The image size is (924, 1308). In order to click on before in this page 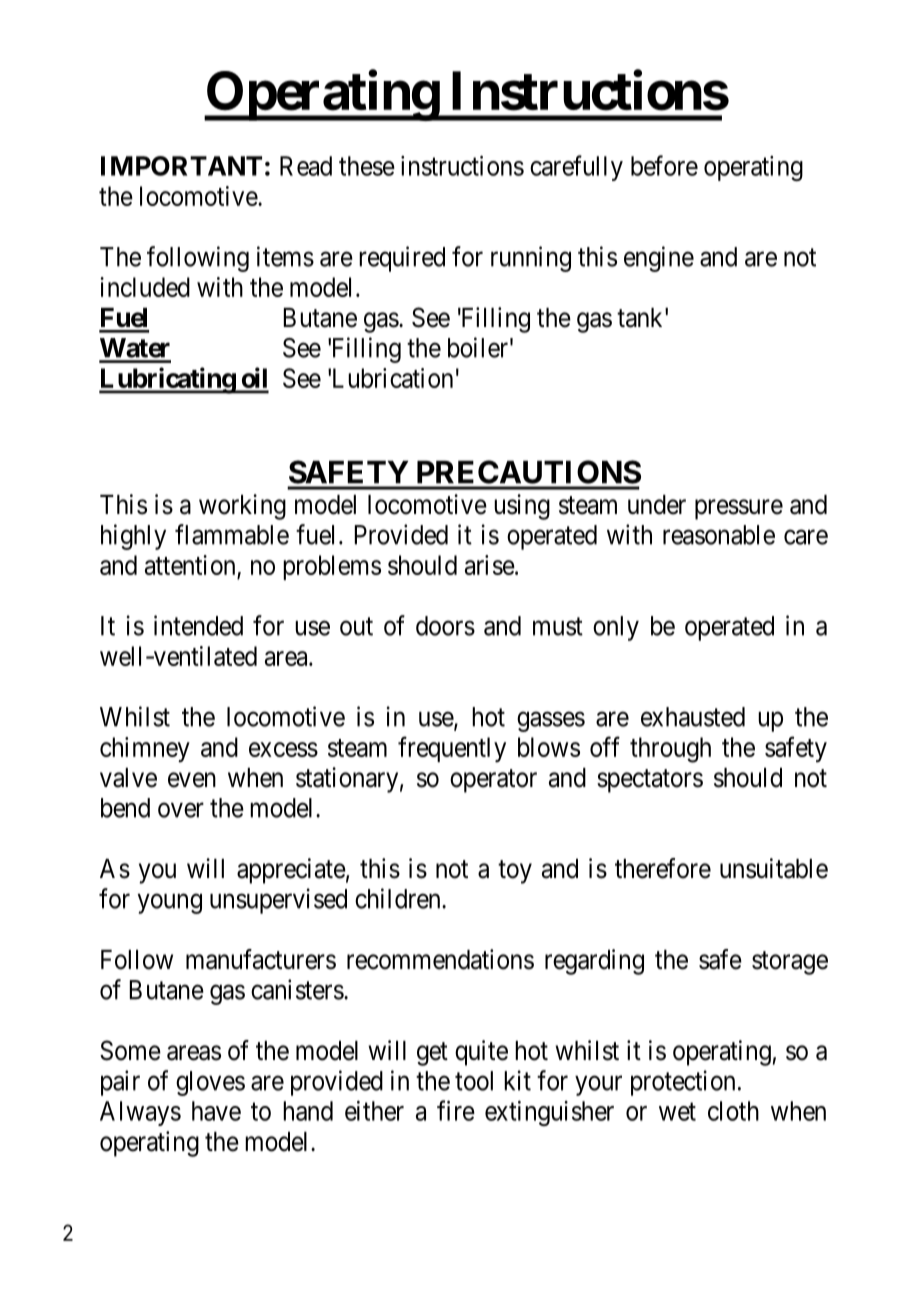, I will do `click(664, 165)`.
